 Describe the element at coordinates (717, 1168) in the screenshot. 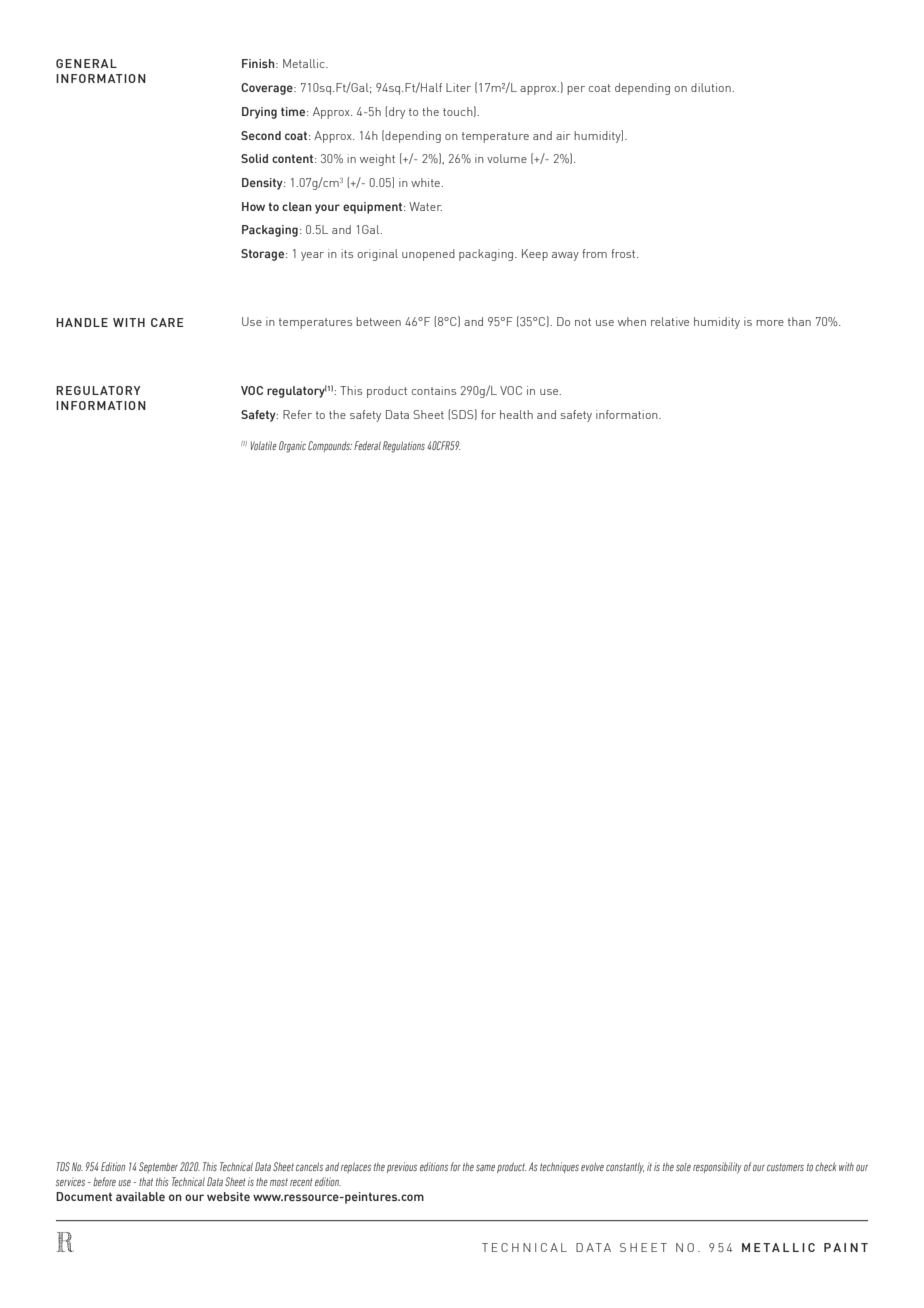

I see `responsibility` at that location.
